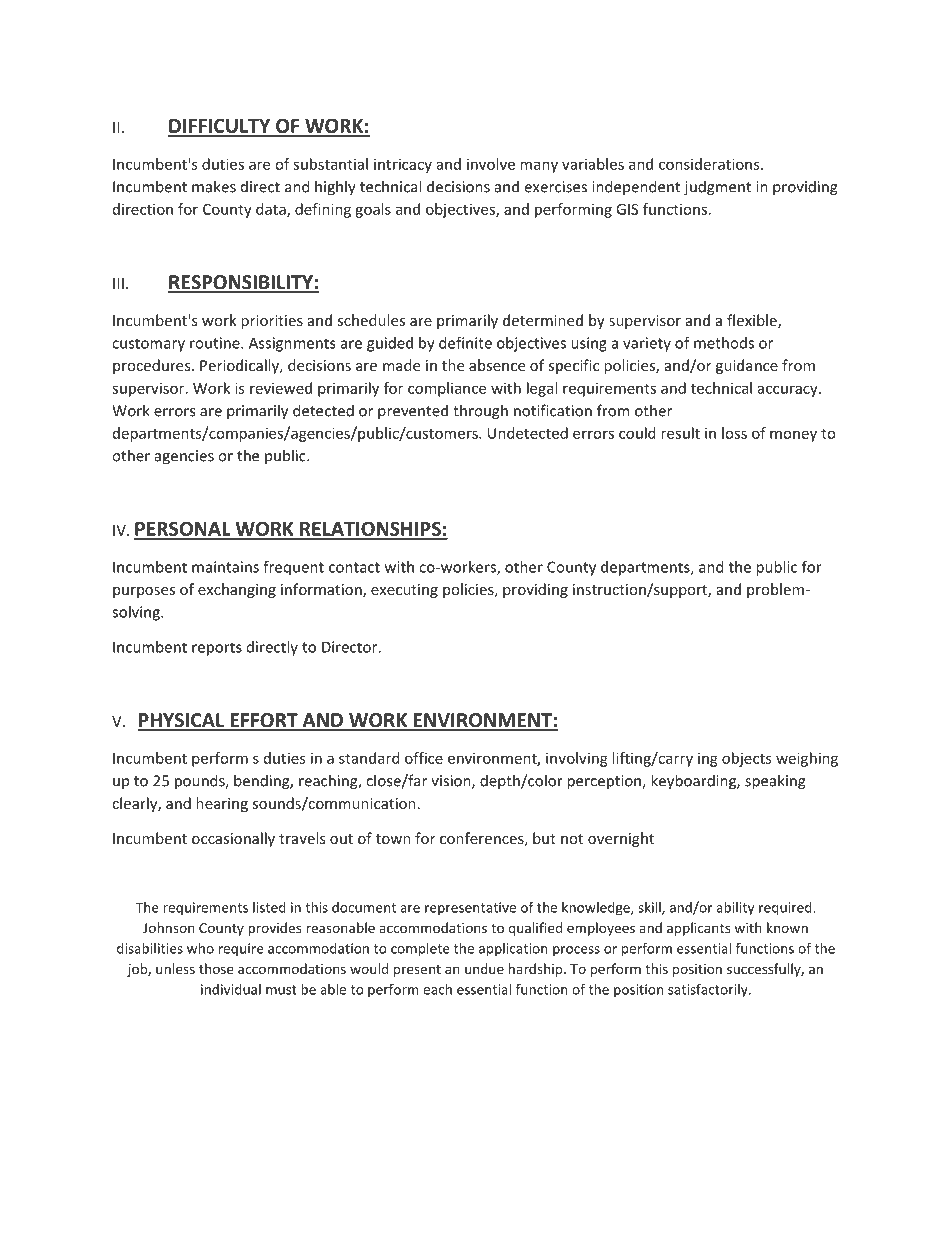  What do you see at coordinates (465, 343) in the screenshot?
I see `definite` at bounding box center [465, 343].
